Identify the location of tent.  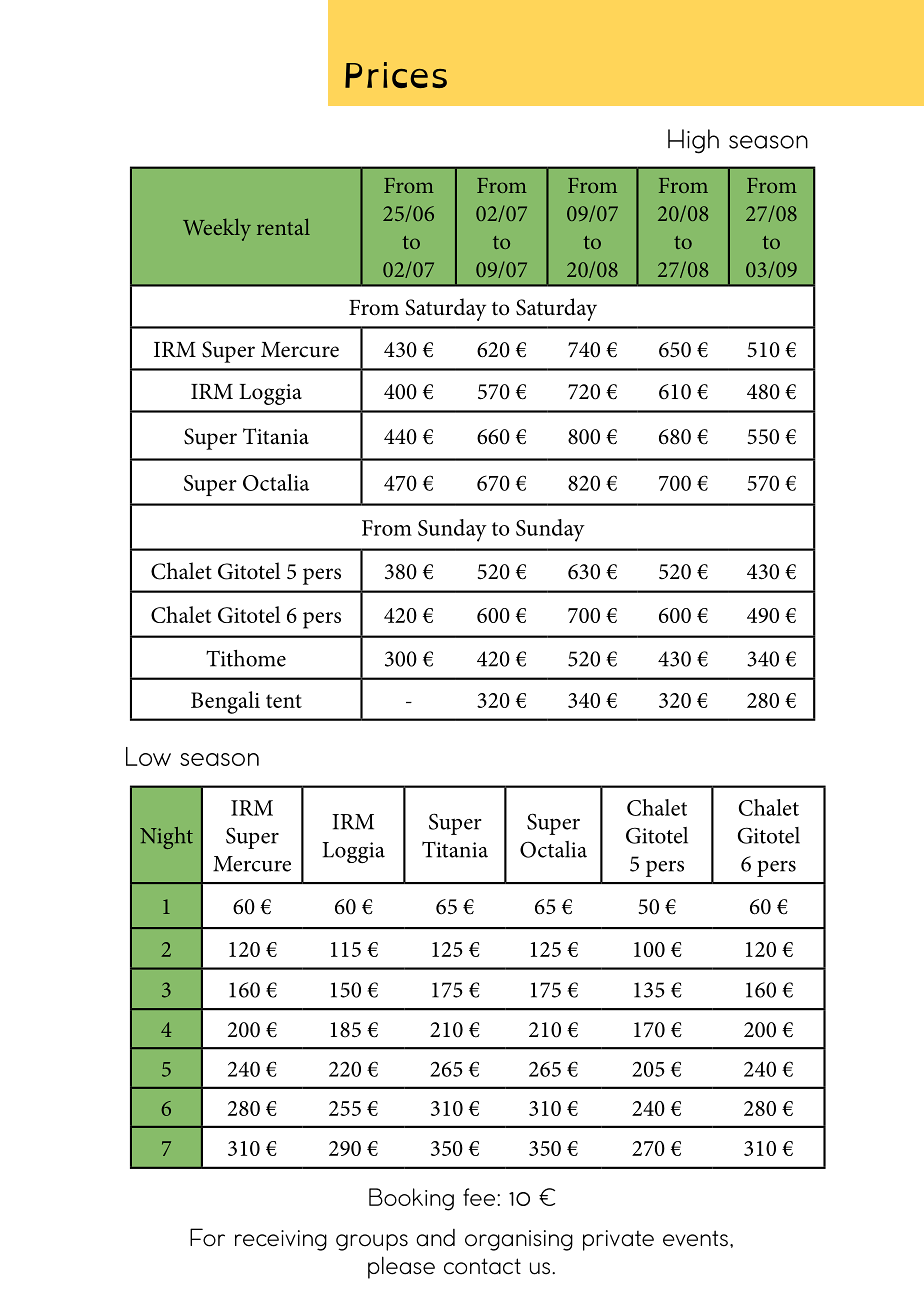
(284, 701).
